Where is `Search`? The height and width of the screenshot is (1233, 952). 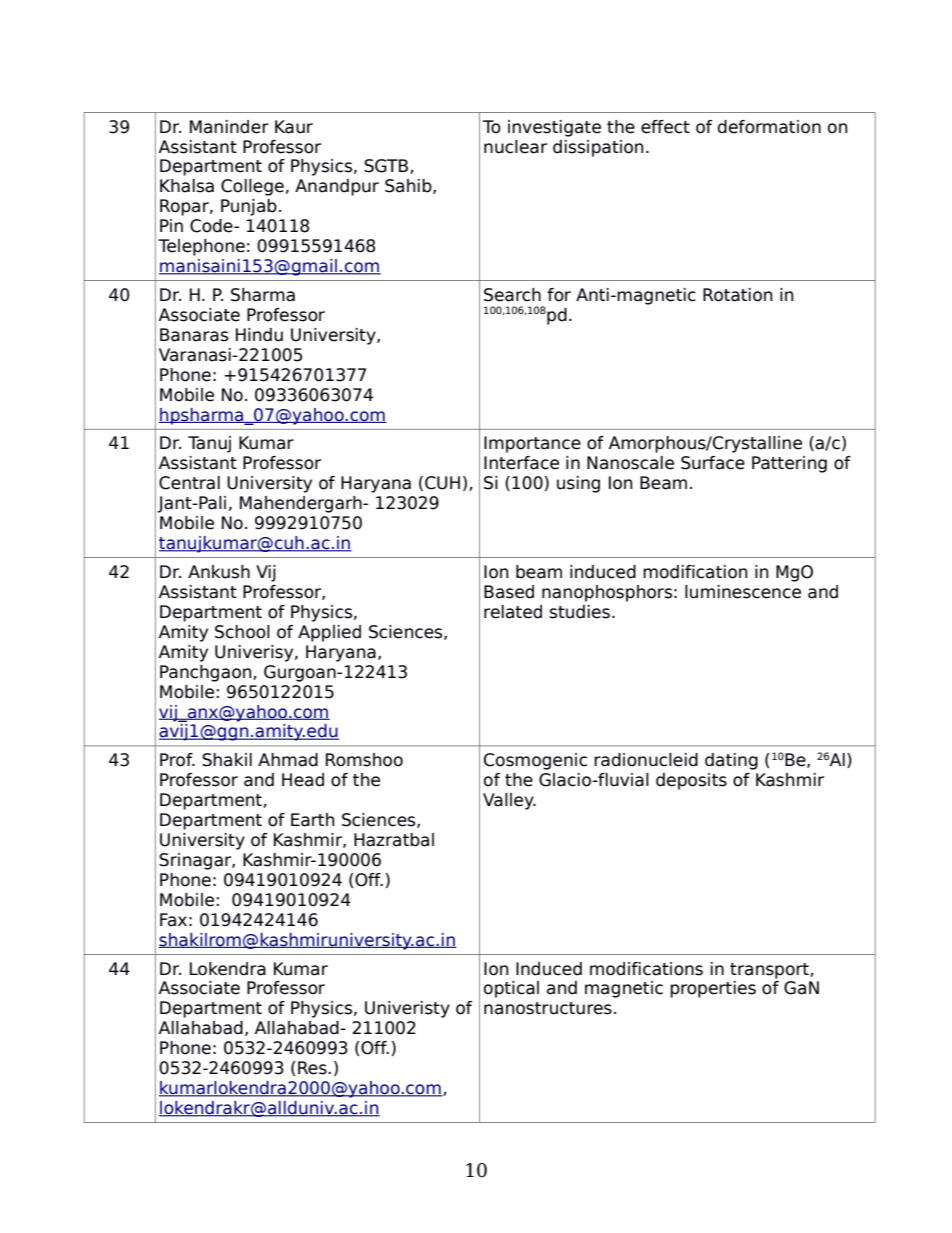 Search is located at coordinates (512, 295).
